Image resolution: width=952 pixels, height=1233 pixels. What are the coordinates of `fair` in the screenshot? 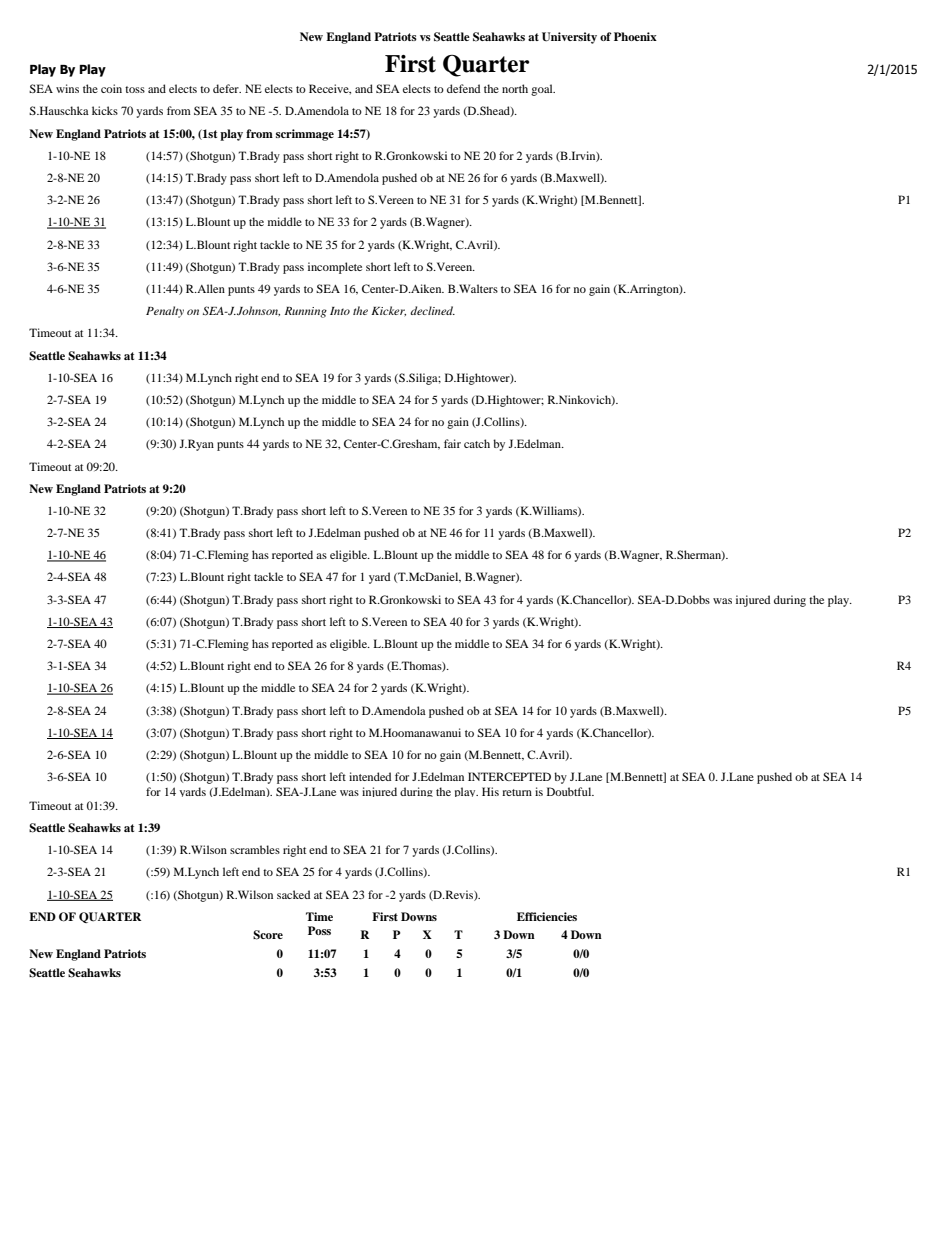 It's located at (452, 443).
